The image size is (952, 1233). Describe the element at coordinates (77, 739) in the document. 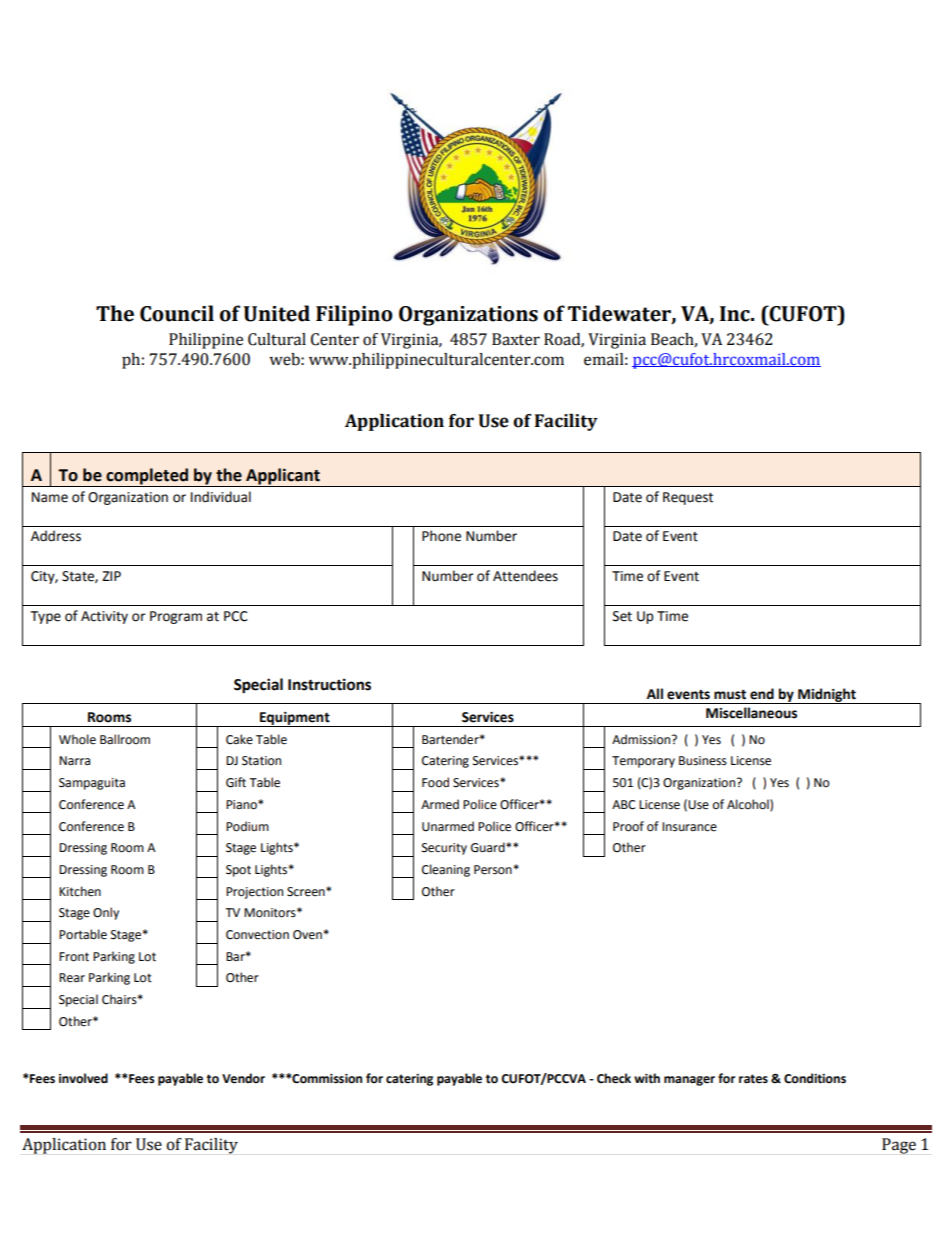

I see `Whole` at that location.
